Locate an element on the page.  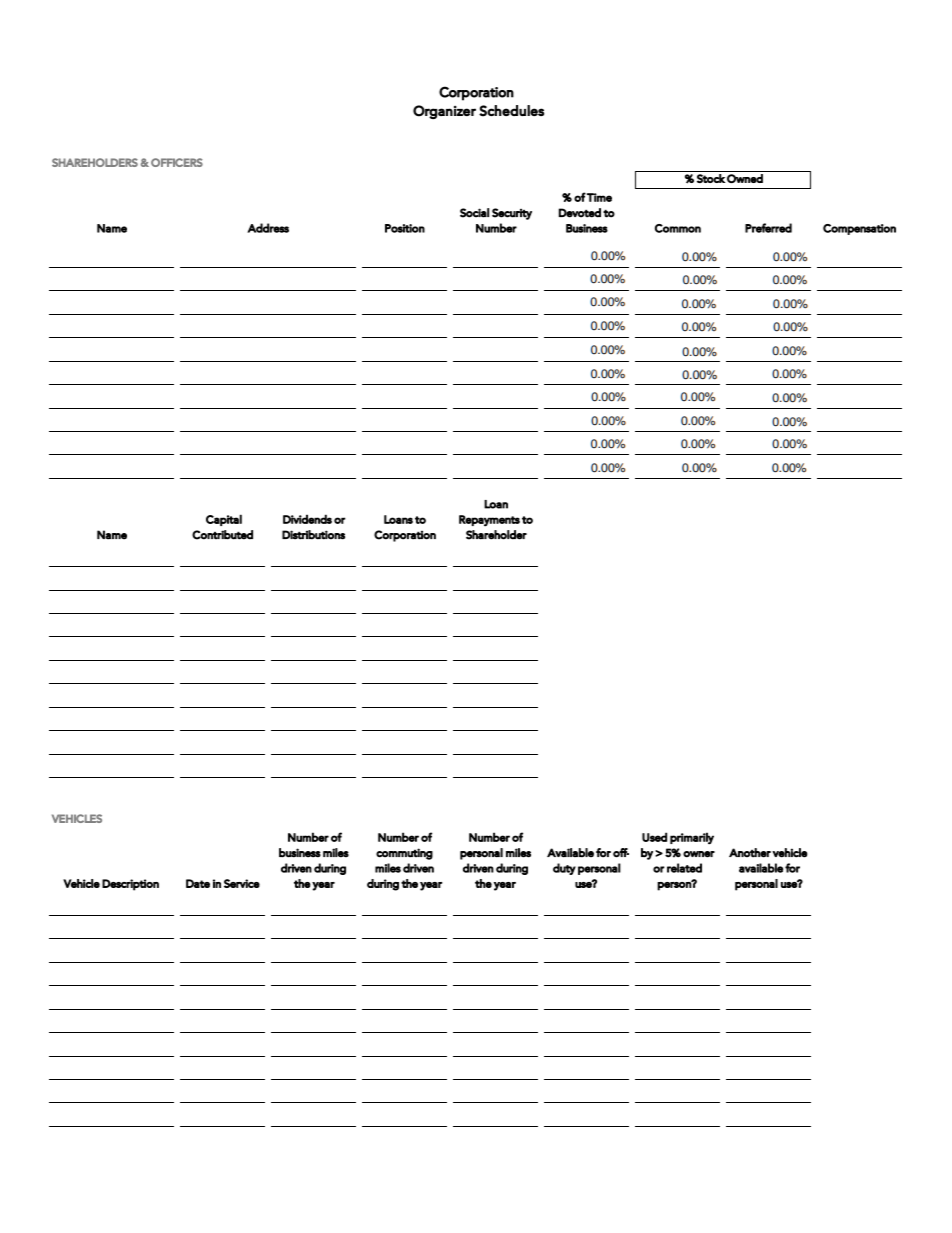
Used is located at coordinates (654, 837).
